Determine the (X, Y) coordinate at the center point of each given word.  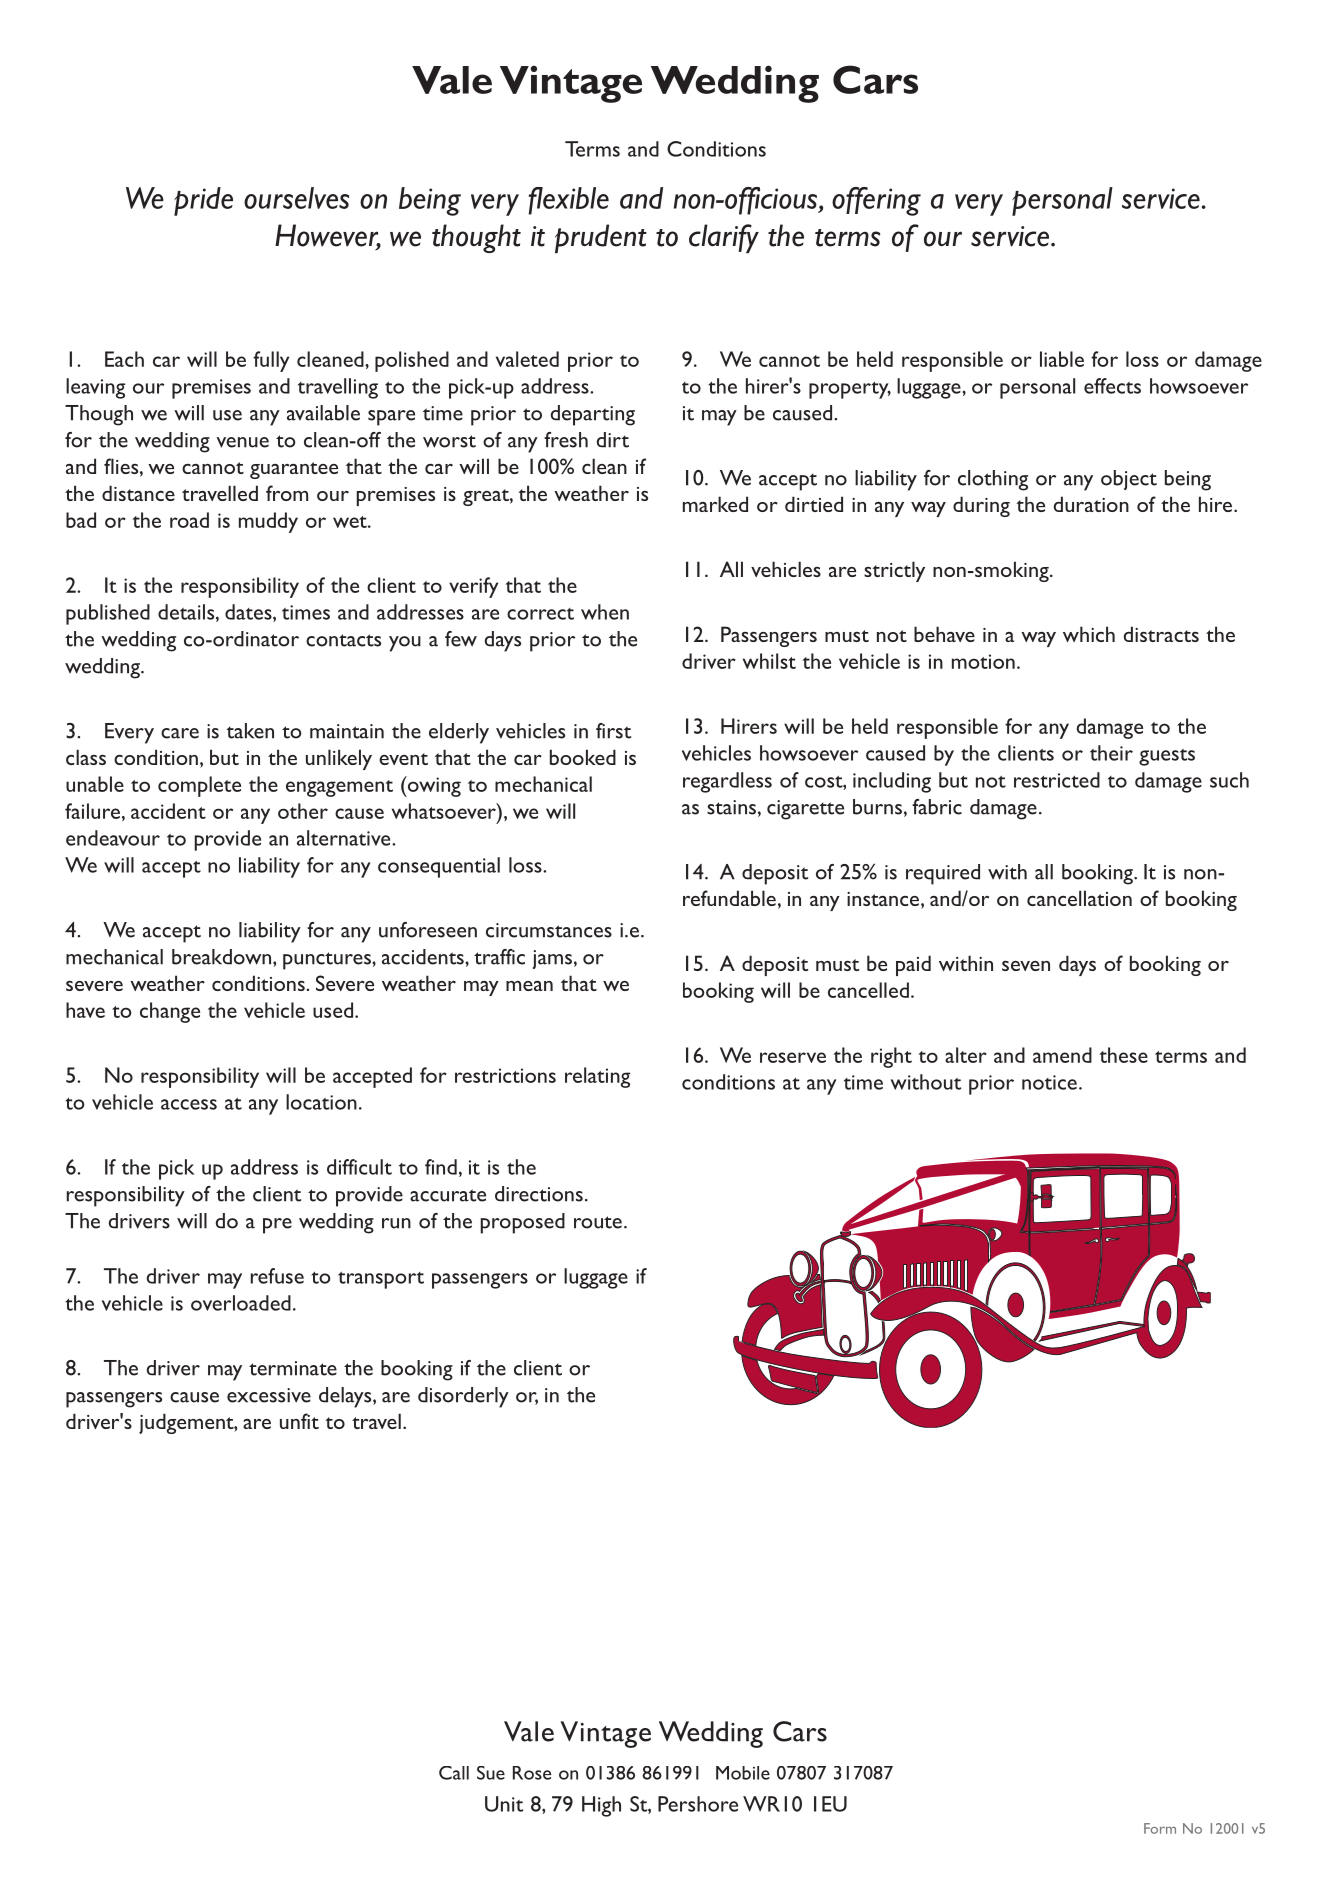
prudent (601, 238)
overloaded (241, 1303)
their (1111, 753)
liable (1062, 359)
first (613, 731)
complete (199, 786)
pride (203, 201)
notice (1049, 1082)
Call (454, 1773)
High (601, 1806)
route (598, 1222)
